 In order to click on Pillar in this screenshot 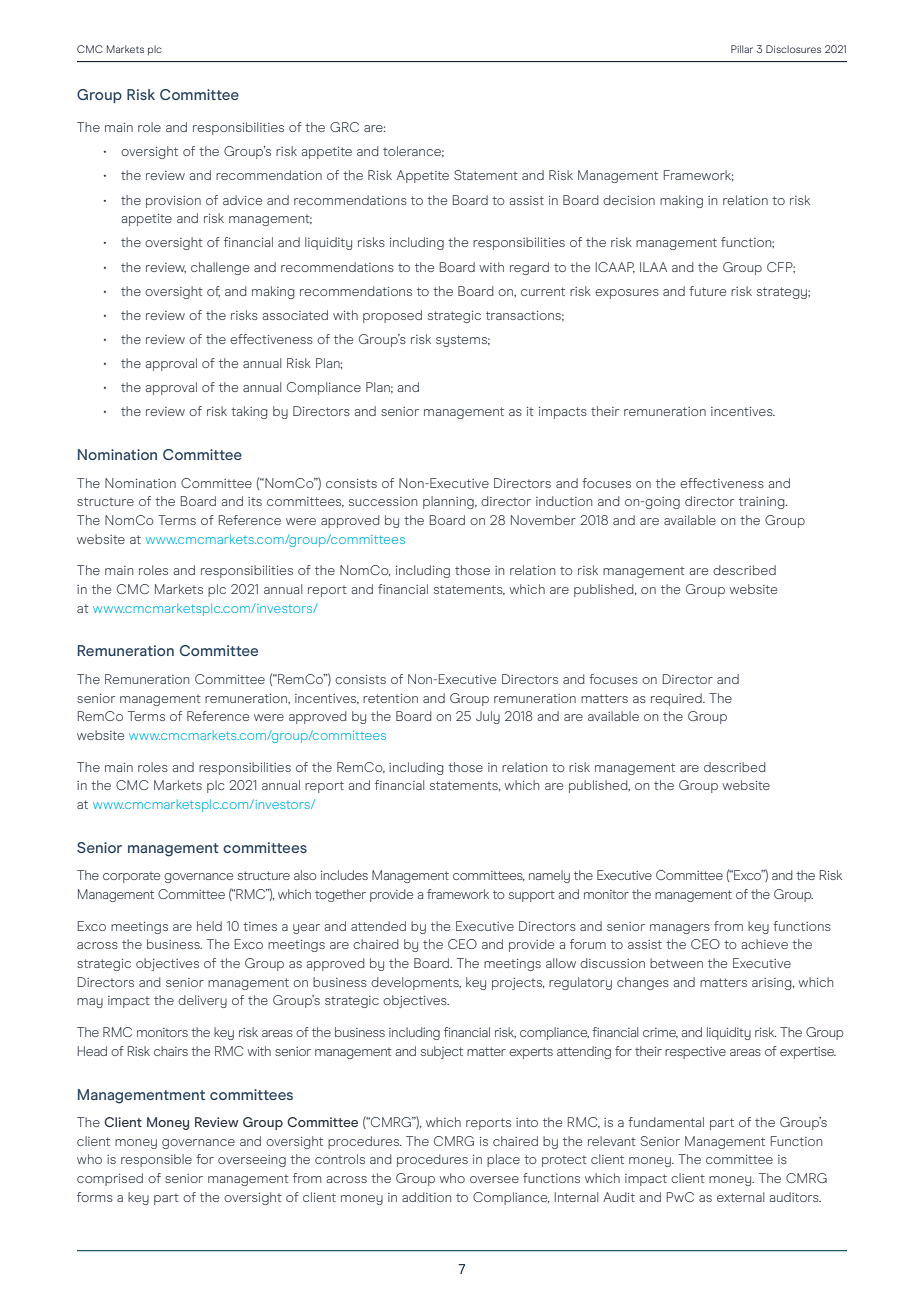, I will do `click(742, 49)`.
